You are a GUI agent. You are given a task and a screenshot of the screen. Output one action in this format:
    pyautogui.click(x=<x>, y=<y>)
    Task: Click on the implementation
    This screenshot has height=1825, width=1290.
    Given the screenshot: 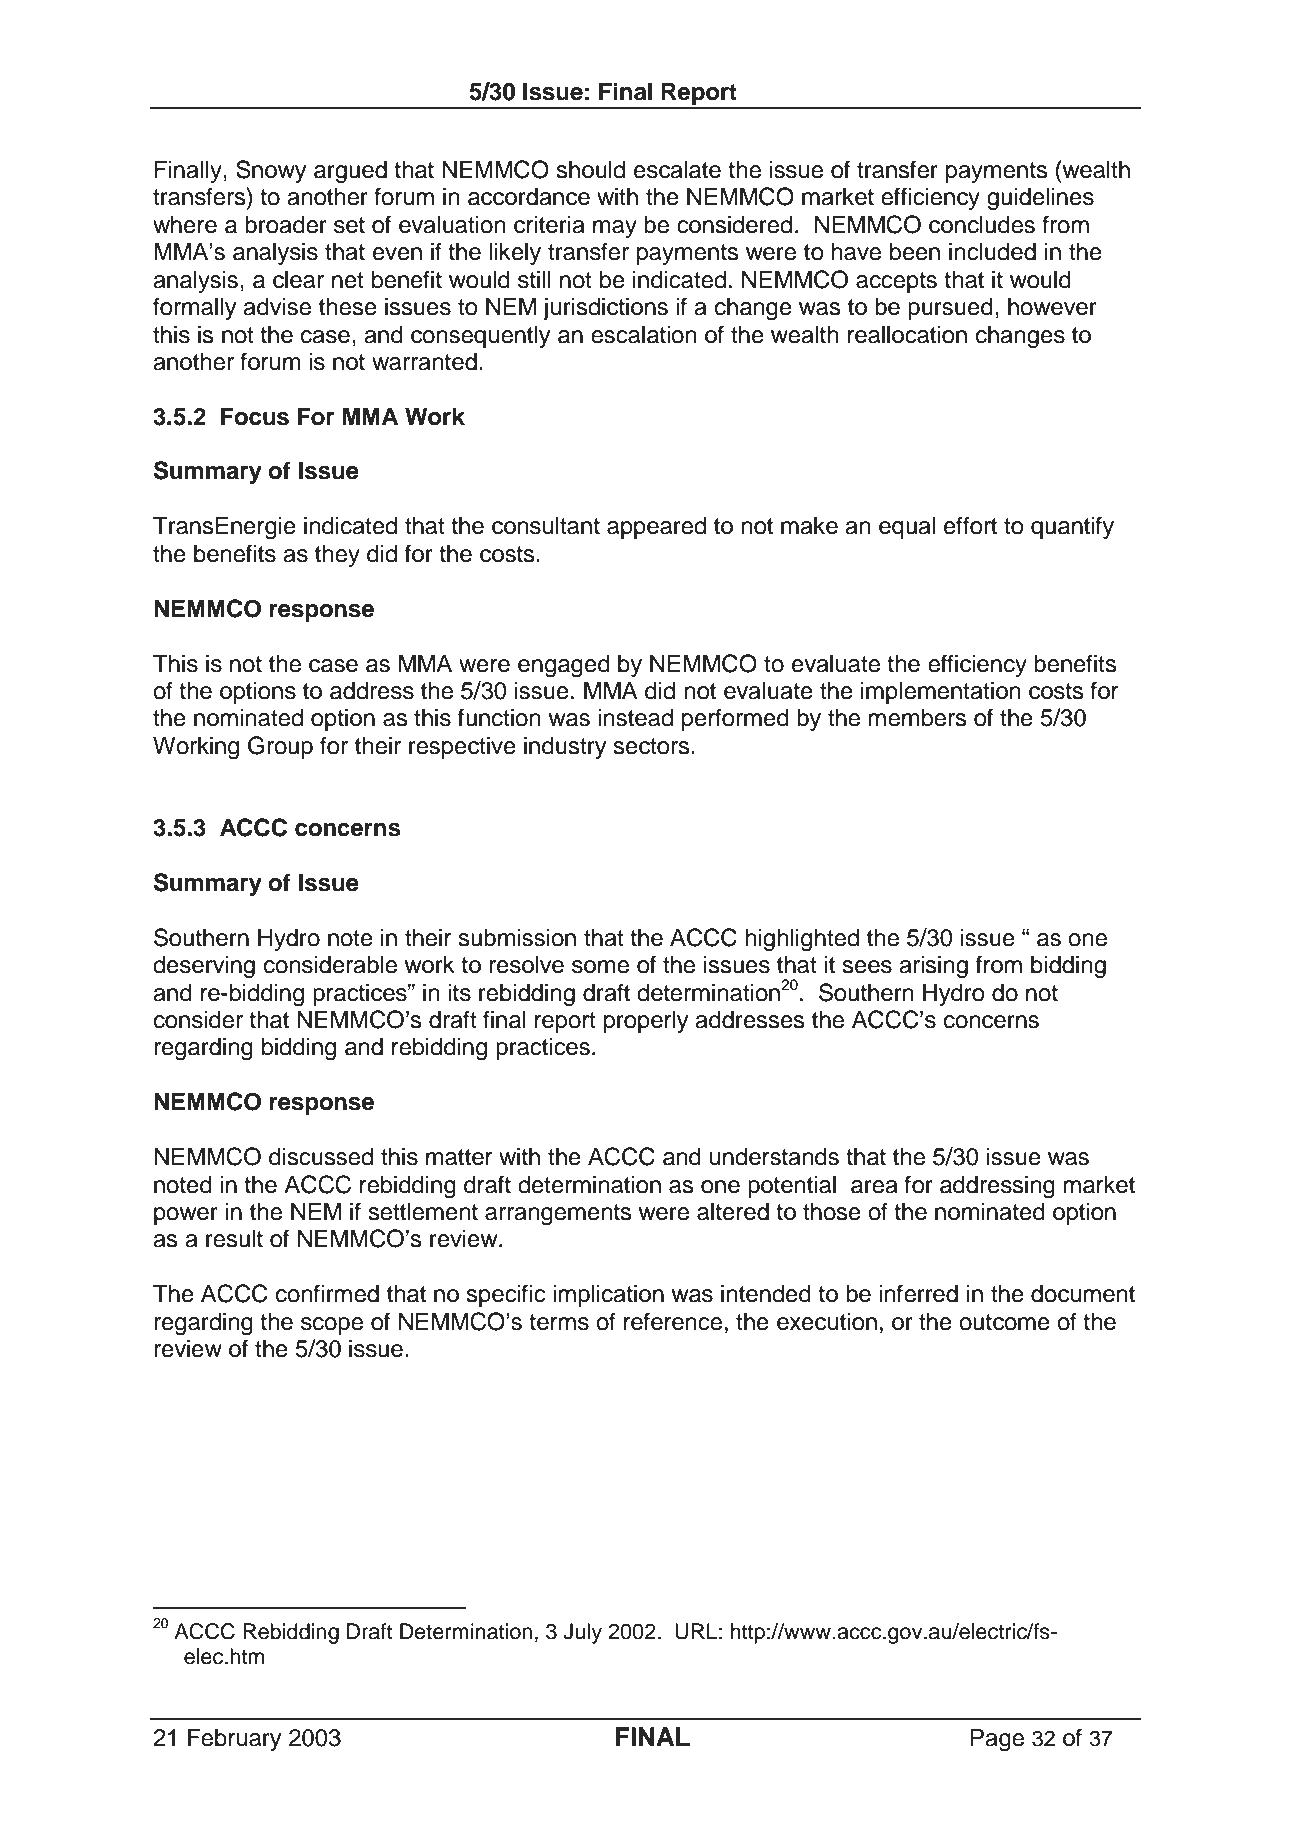 What is the action you would take?
    pyautogui.click(x=941, y=692)
